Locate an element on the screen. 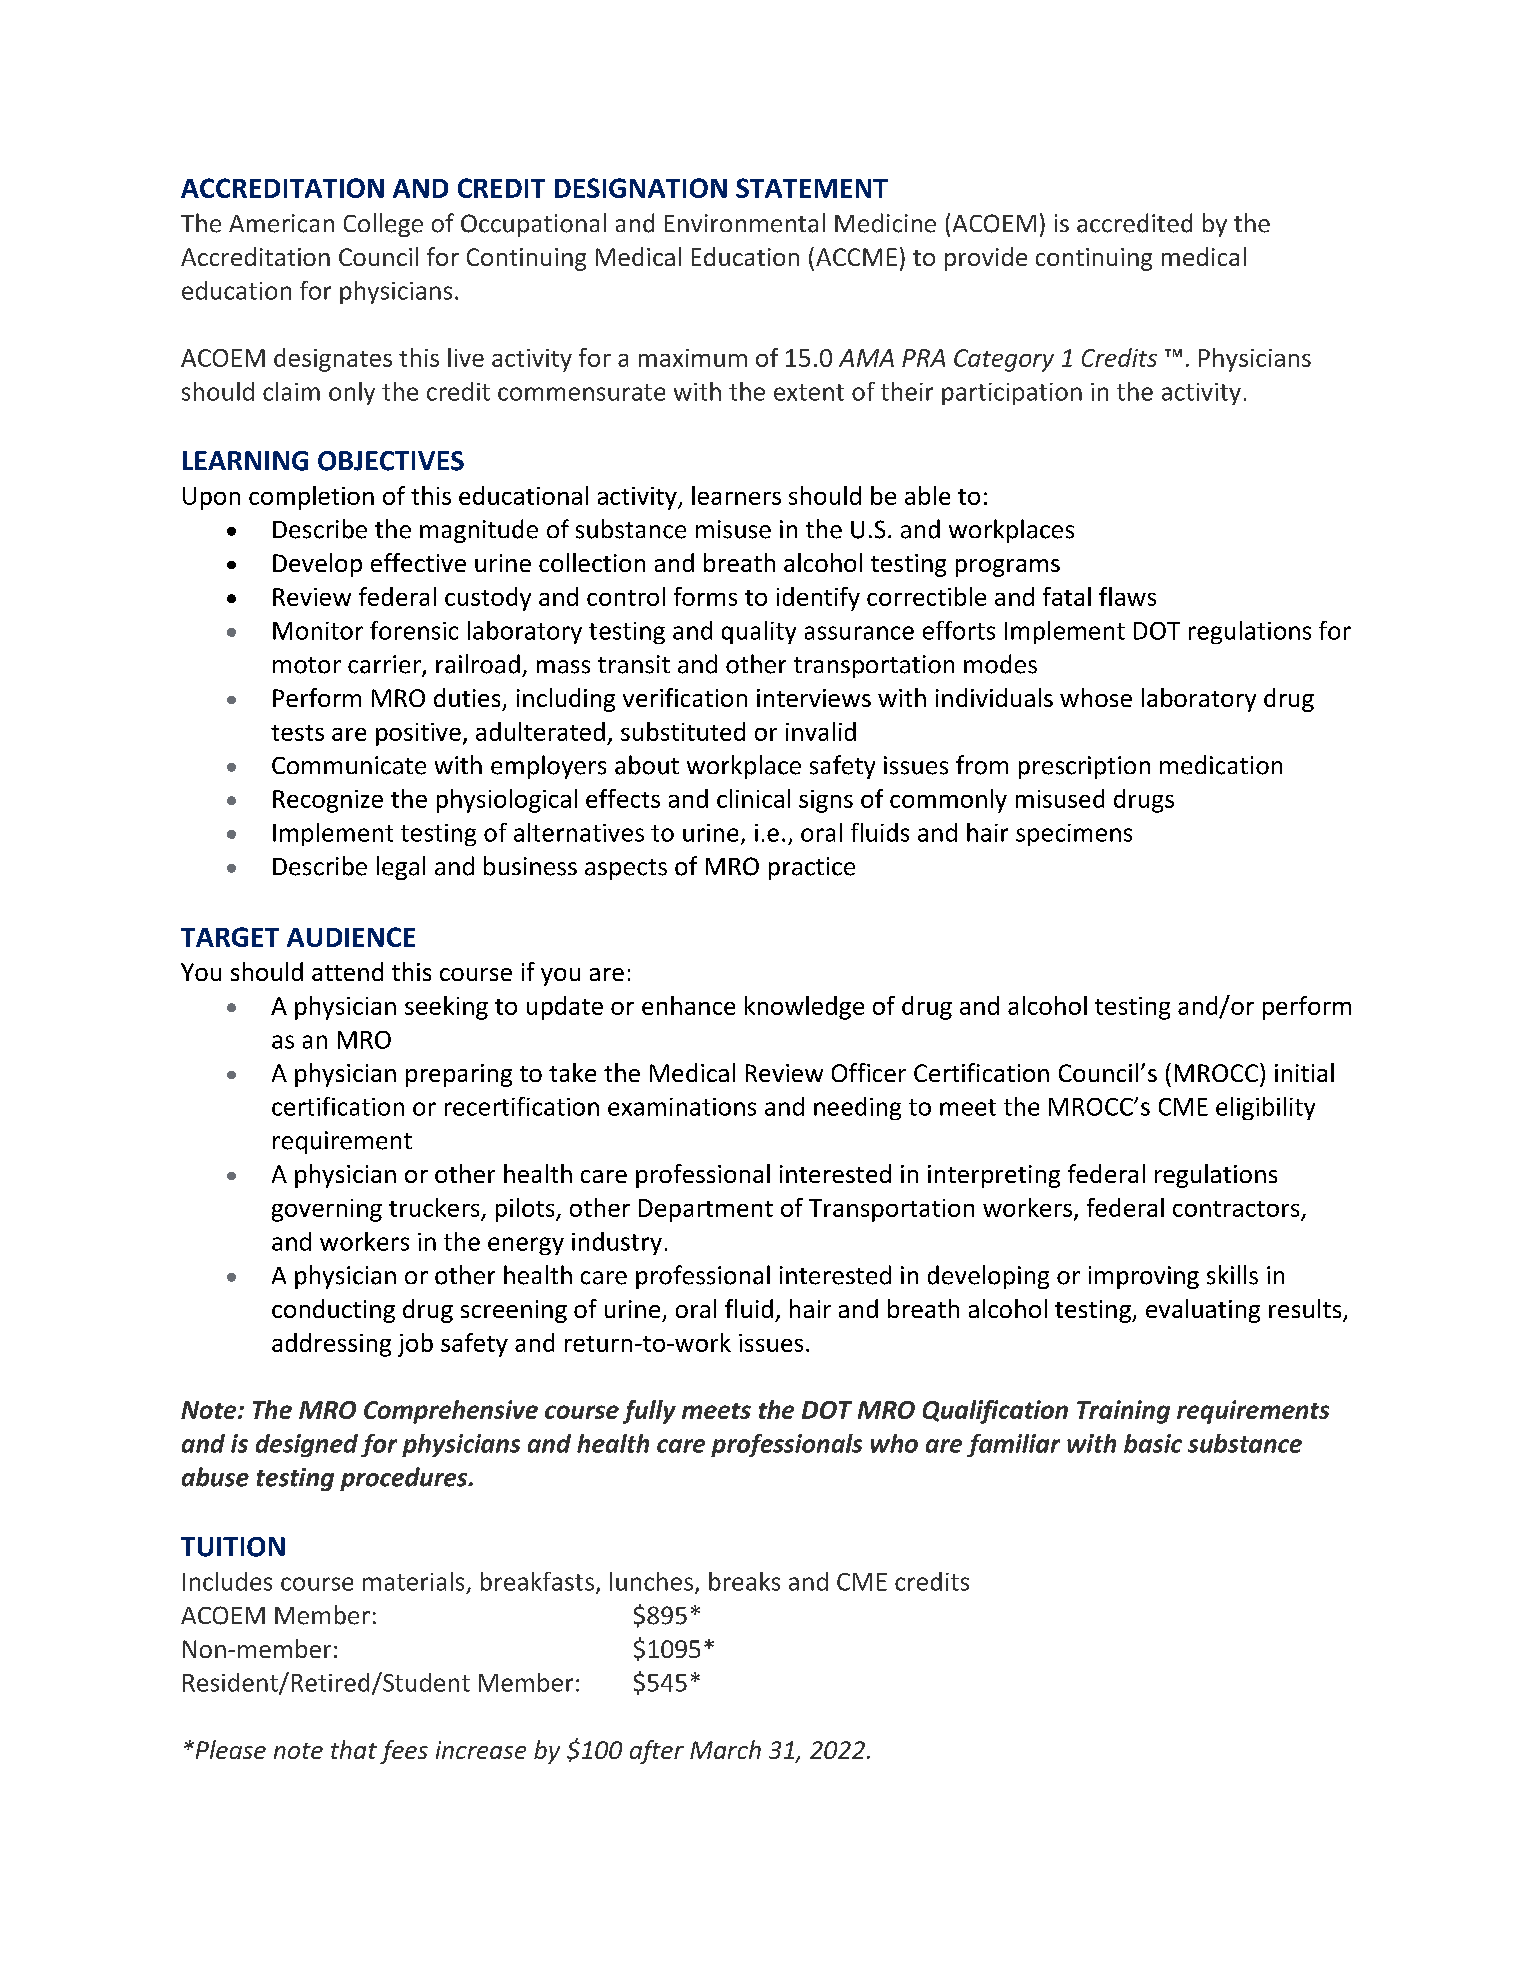  governing is located at coordinates (327, 1210).
